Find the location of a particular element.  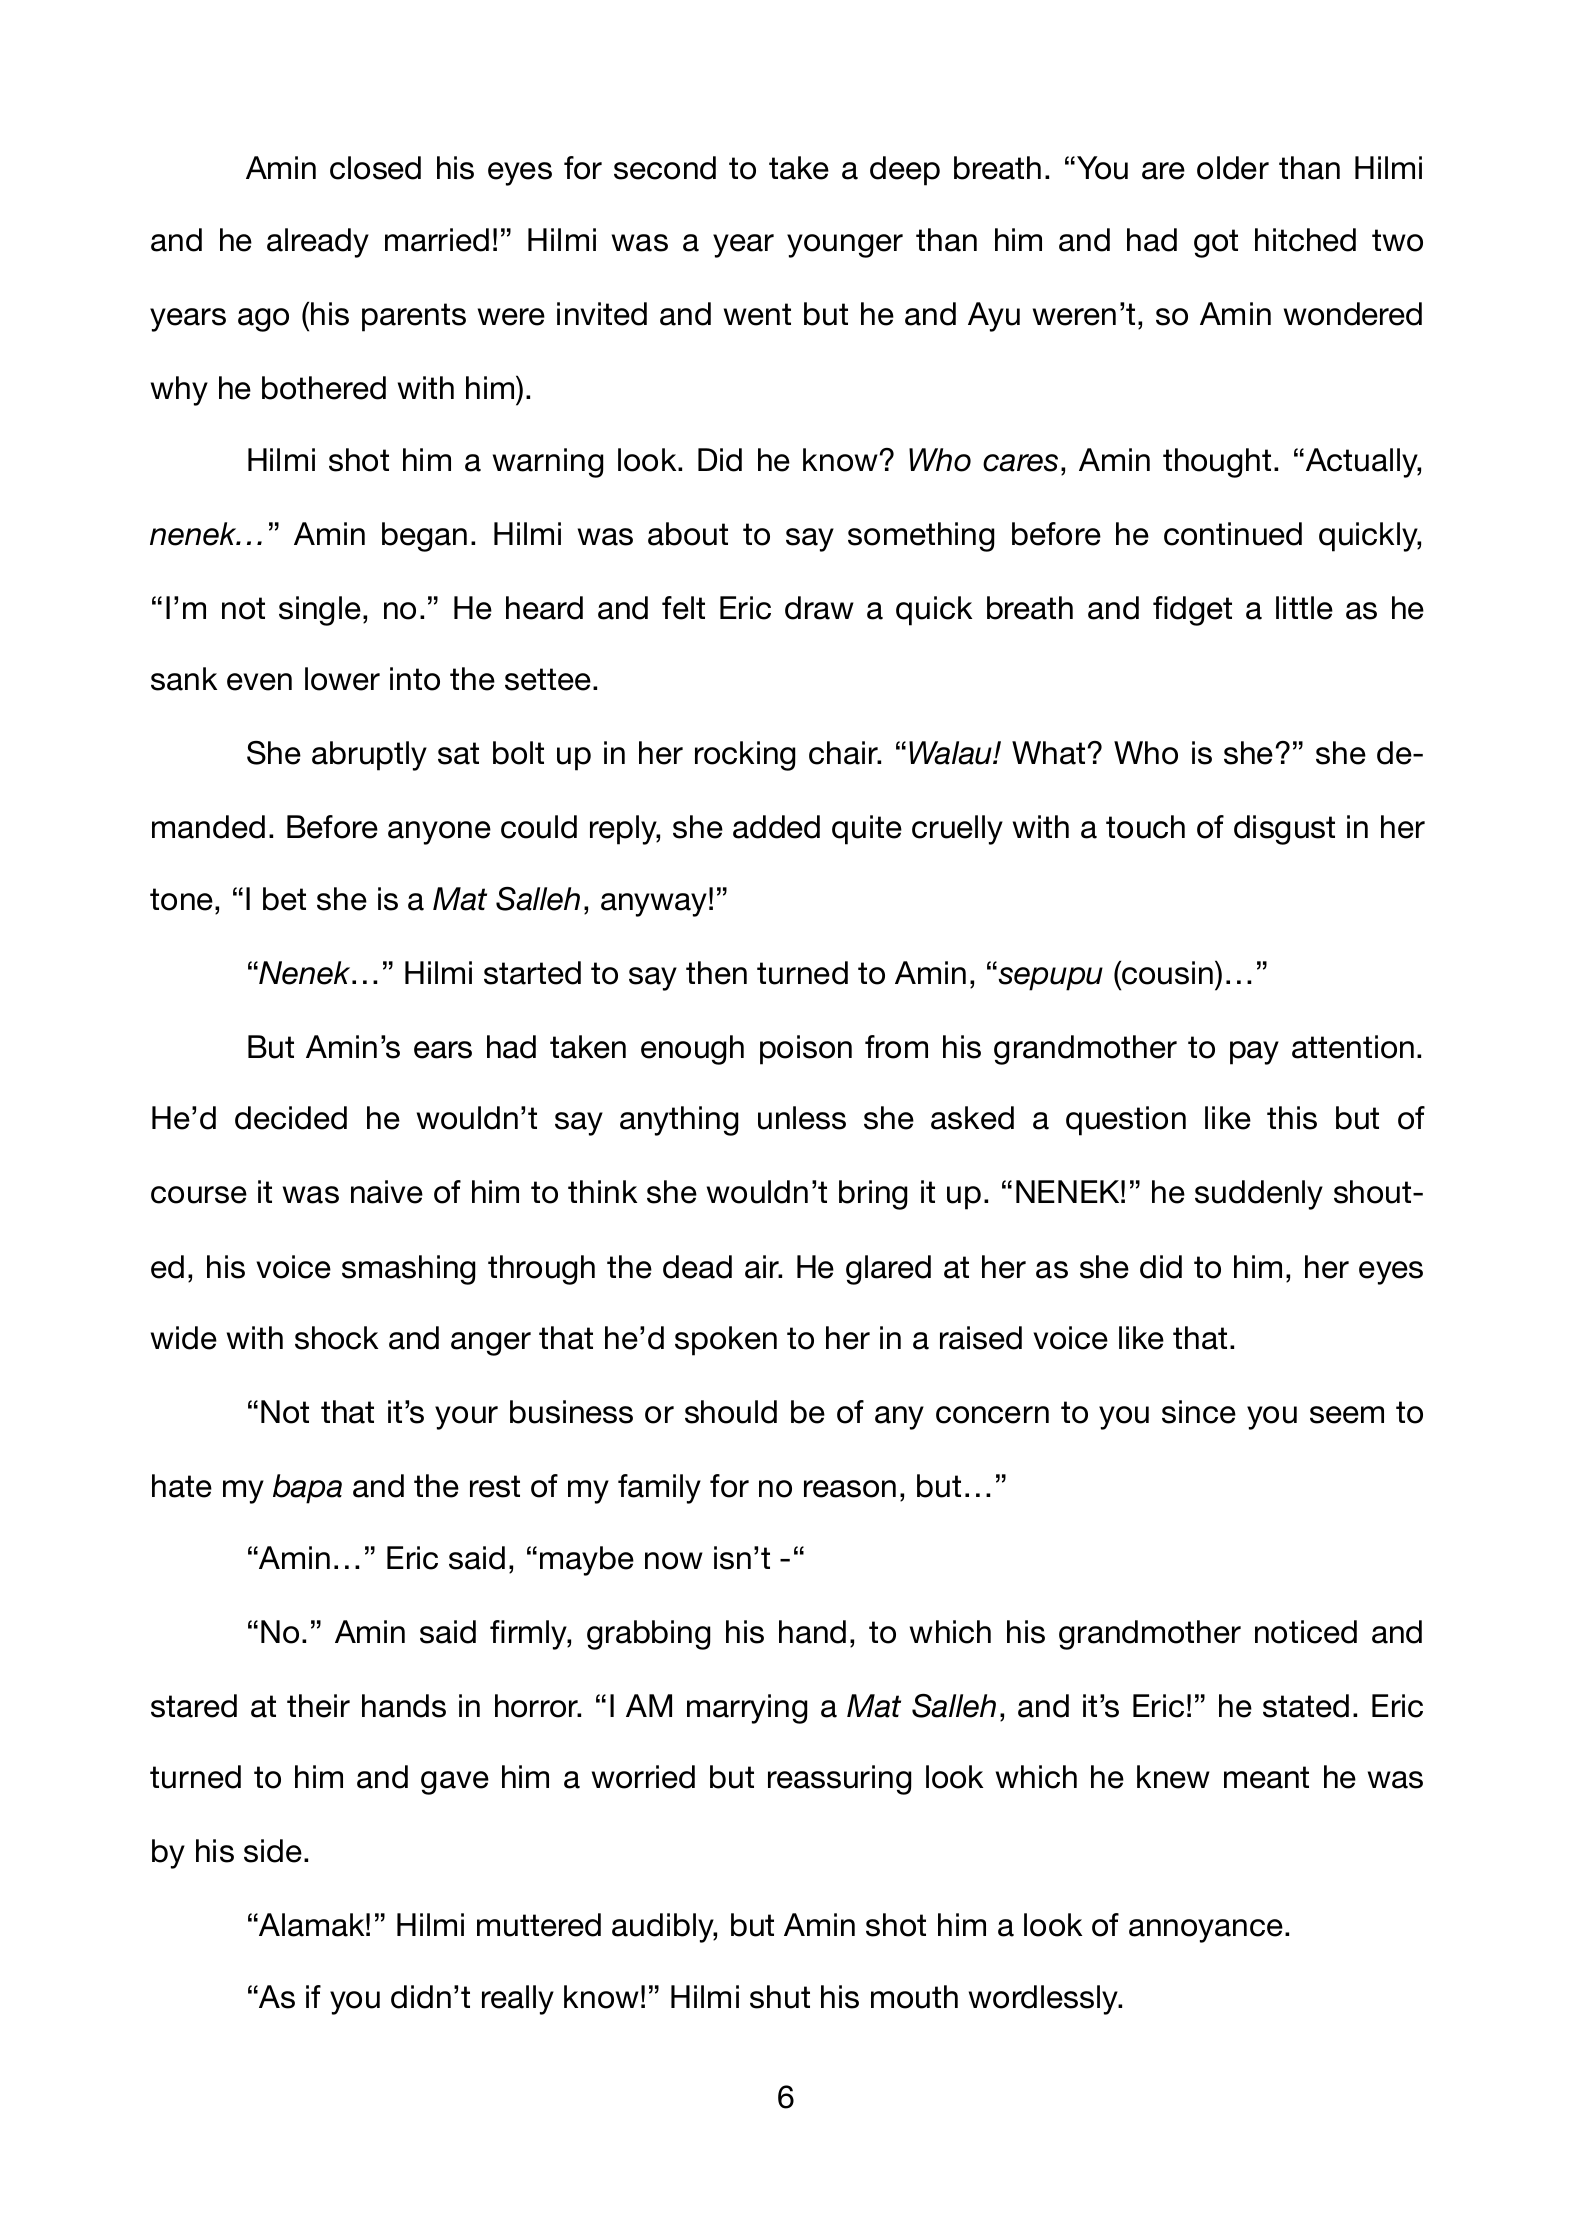

abruptly is located at coordinates (369, 756).
